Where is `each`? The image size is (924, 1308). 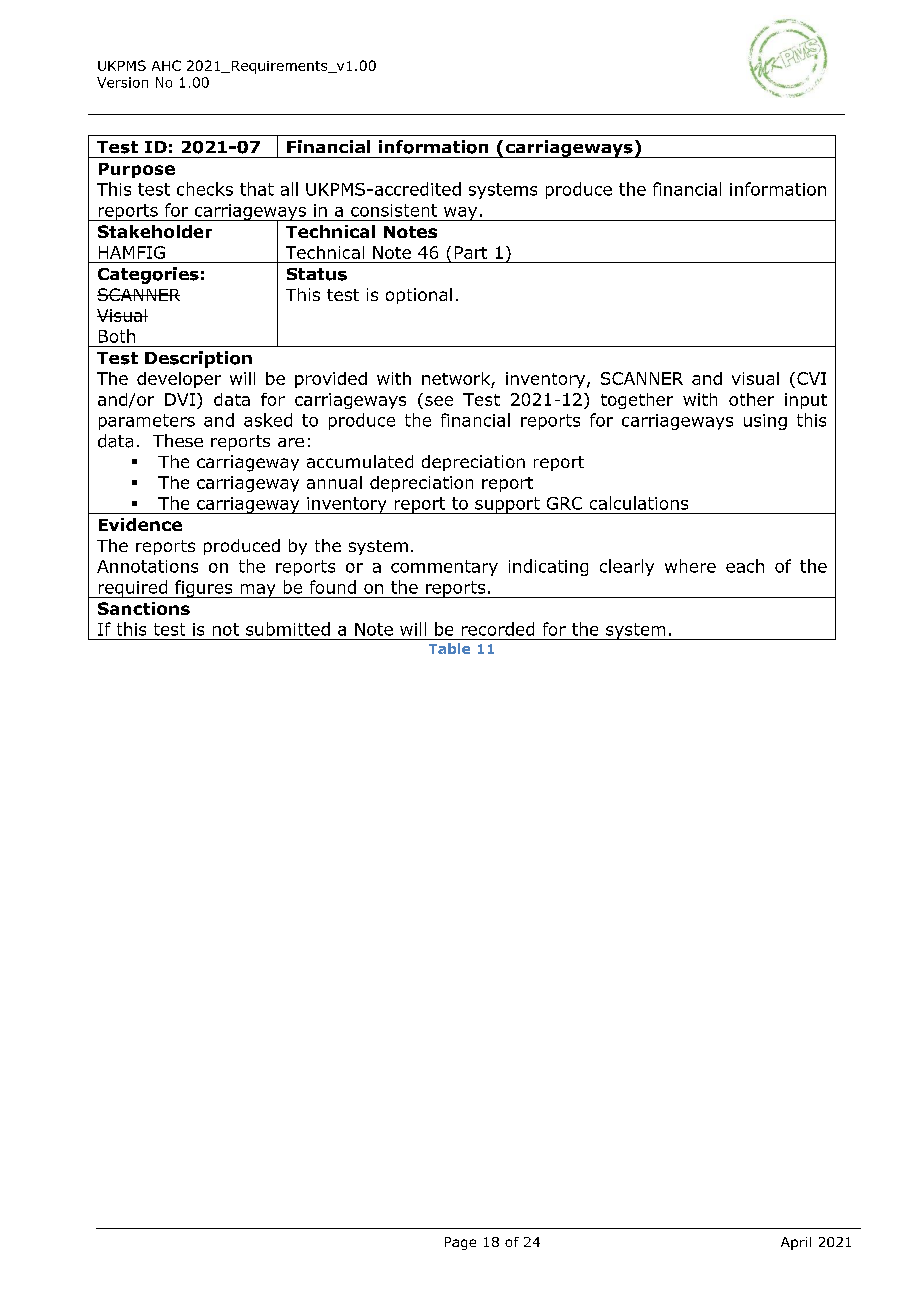 each is located at coordinates (745, 566).
